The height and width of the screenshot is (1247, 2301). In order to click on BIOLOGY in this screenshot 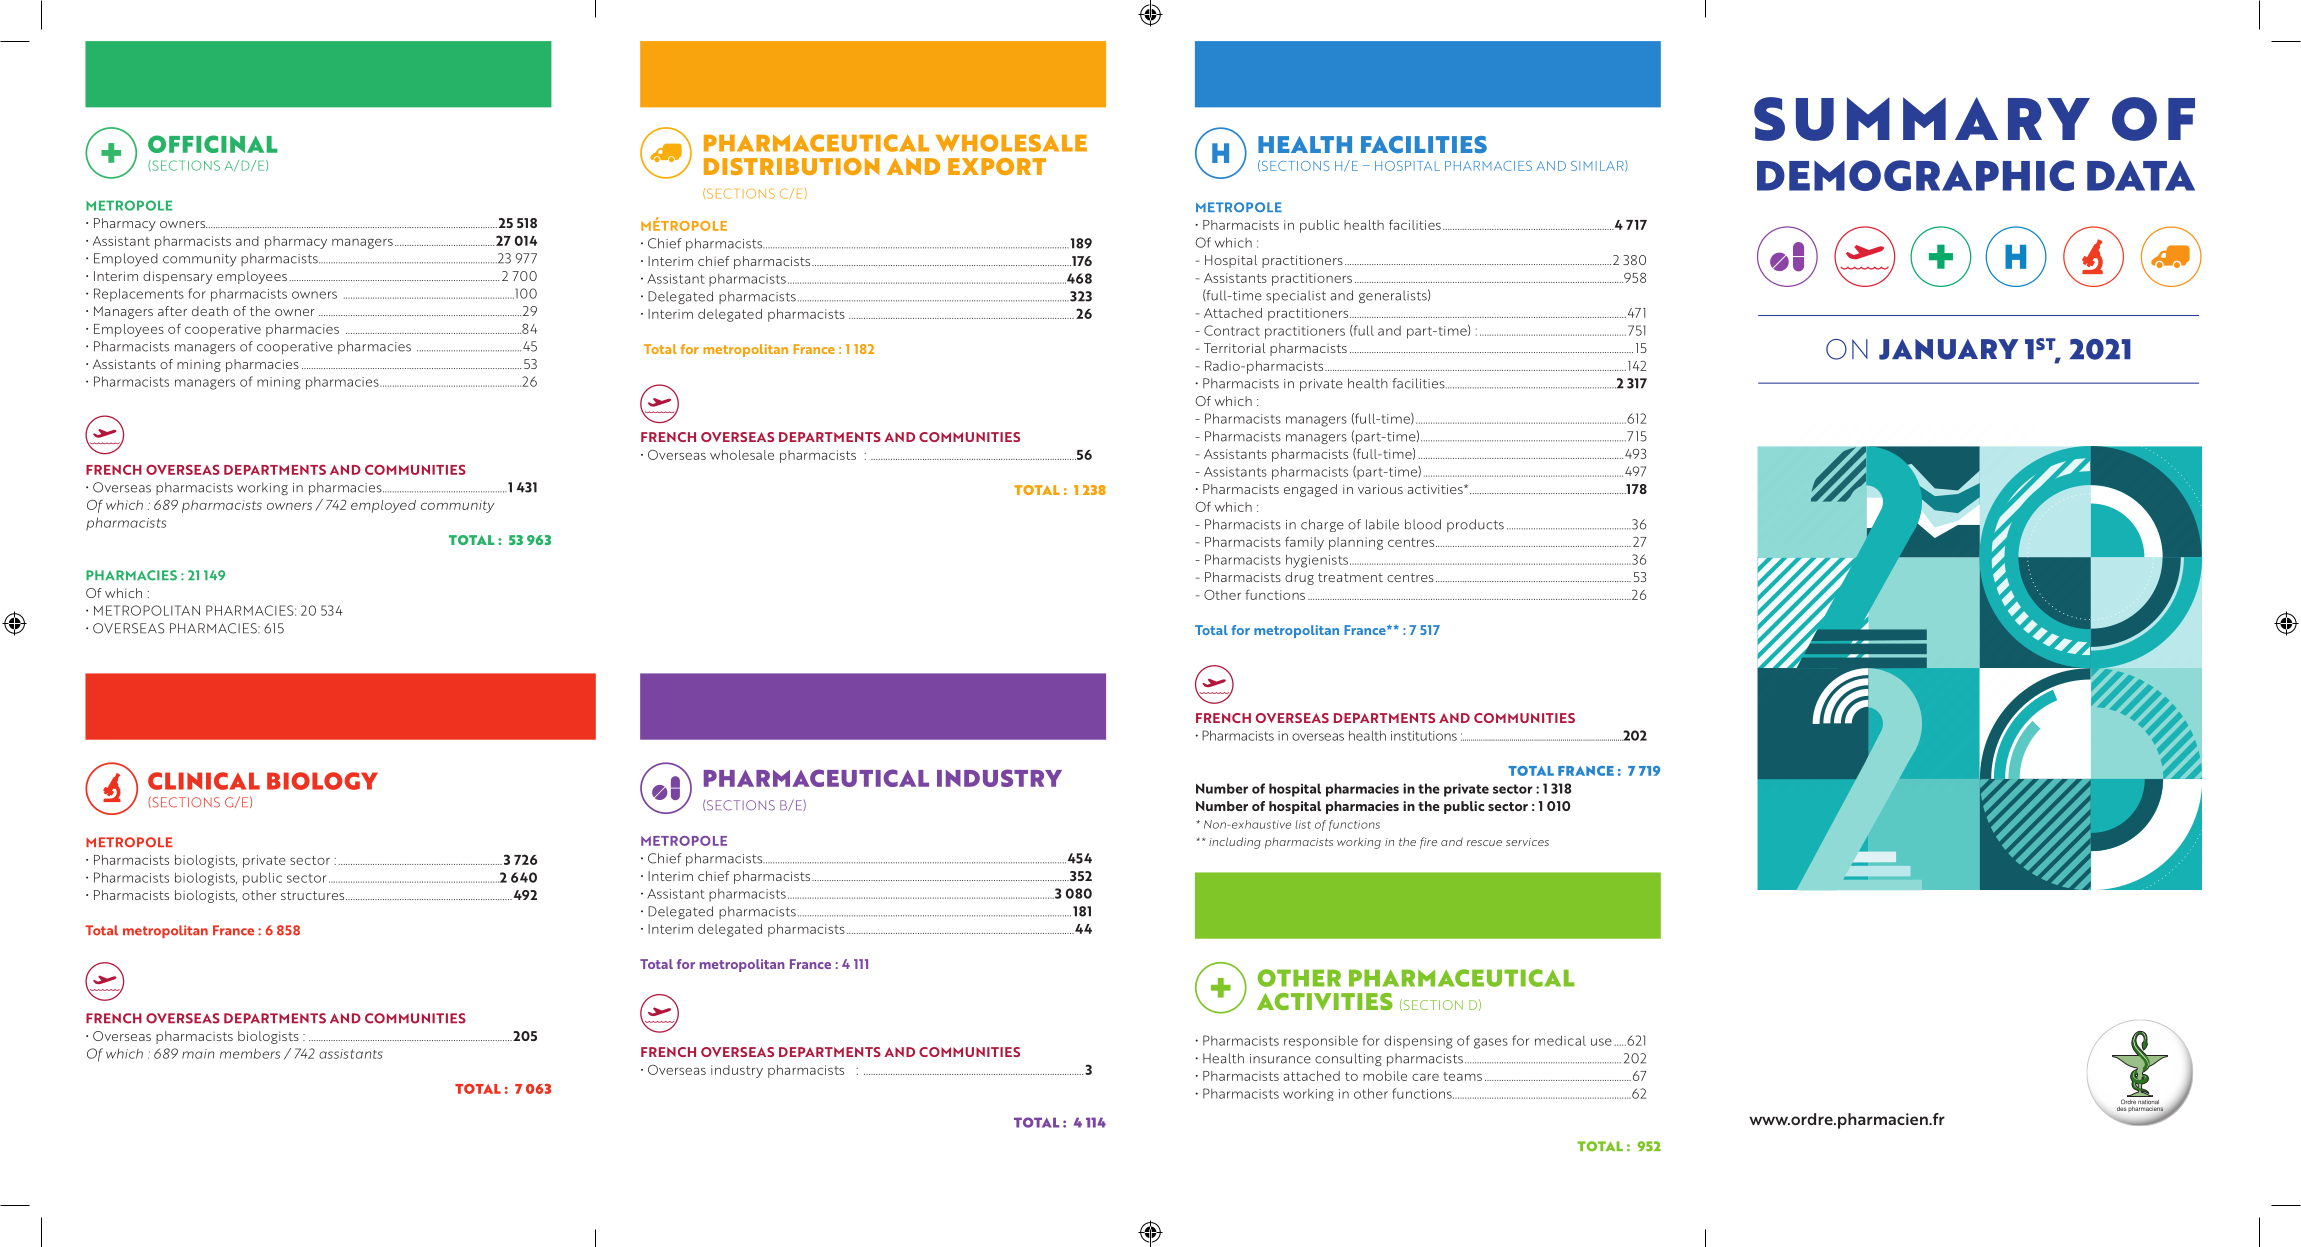, I will do `click(322, 781)`.
